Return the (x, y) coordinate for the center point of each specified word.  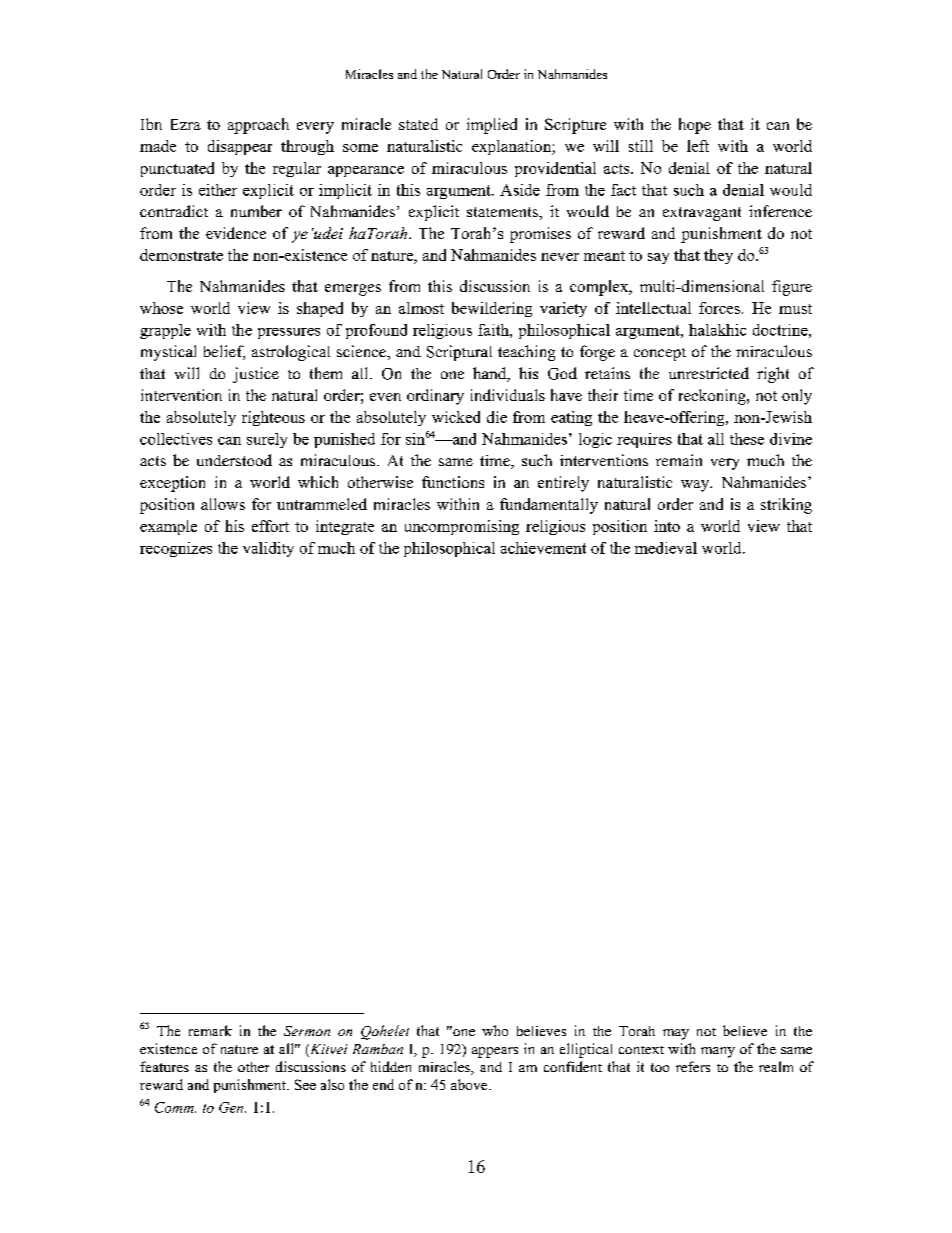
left (698, 146)
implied (492, 126)
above (470, 1084)
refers (693, 1066)
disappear (240, 147)
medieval (666, 548)
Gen (232, 1107)
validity (268, 549)
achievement (543, 548)
